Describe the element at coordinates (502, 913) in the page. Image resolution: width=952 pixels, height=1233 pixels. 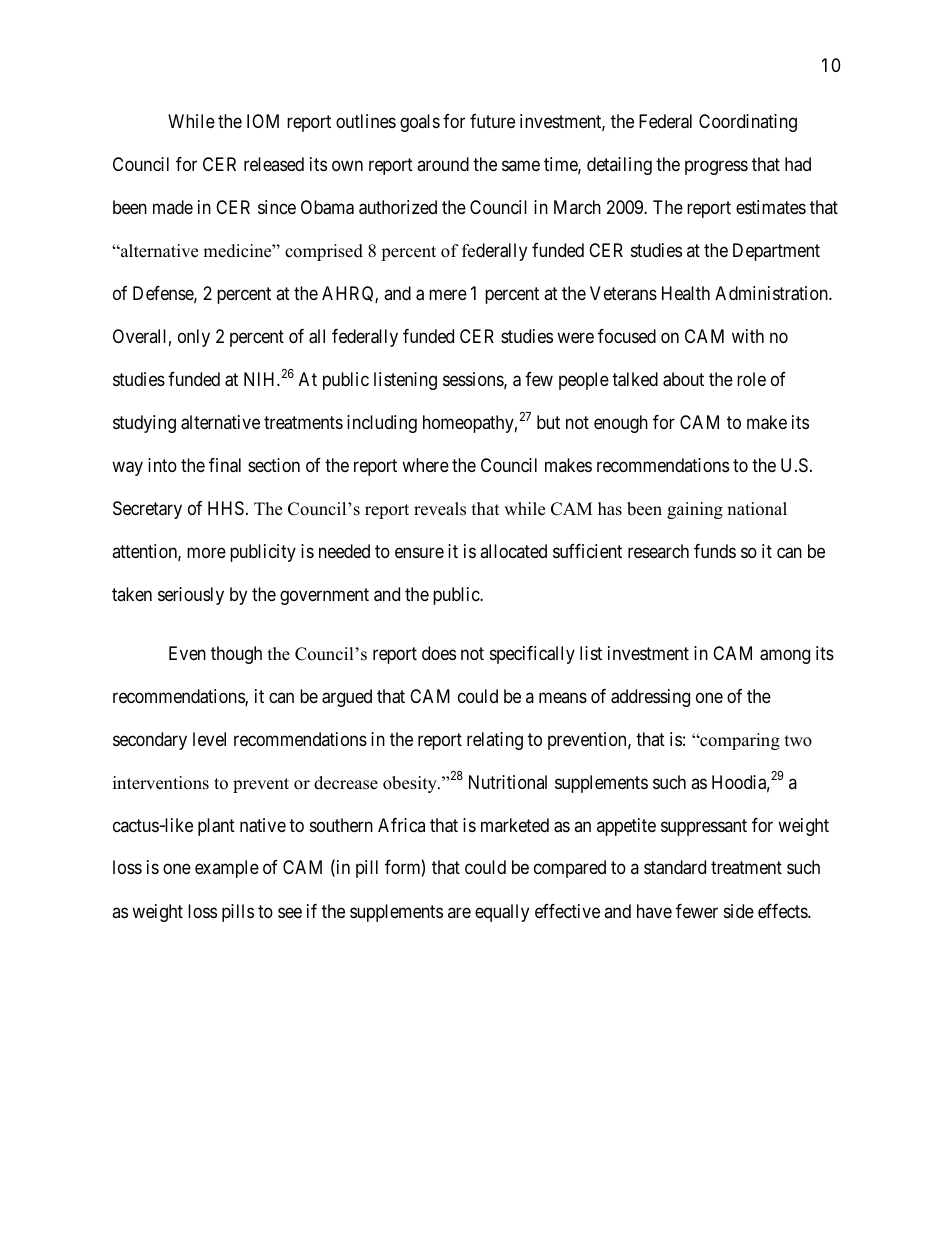
I see `equally` at that location.
